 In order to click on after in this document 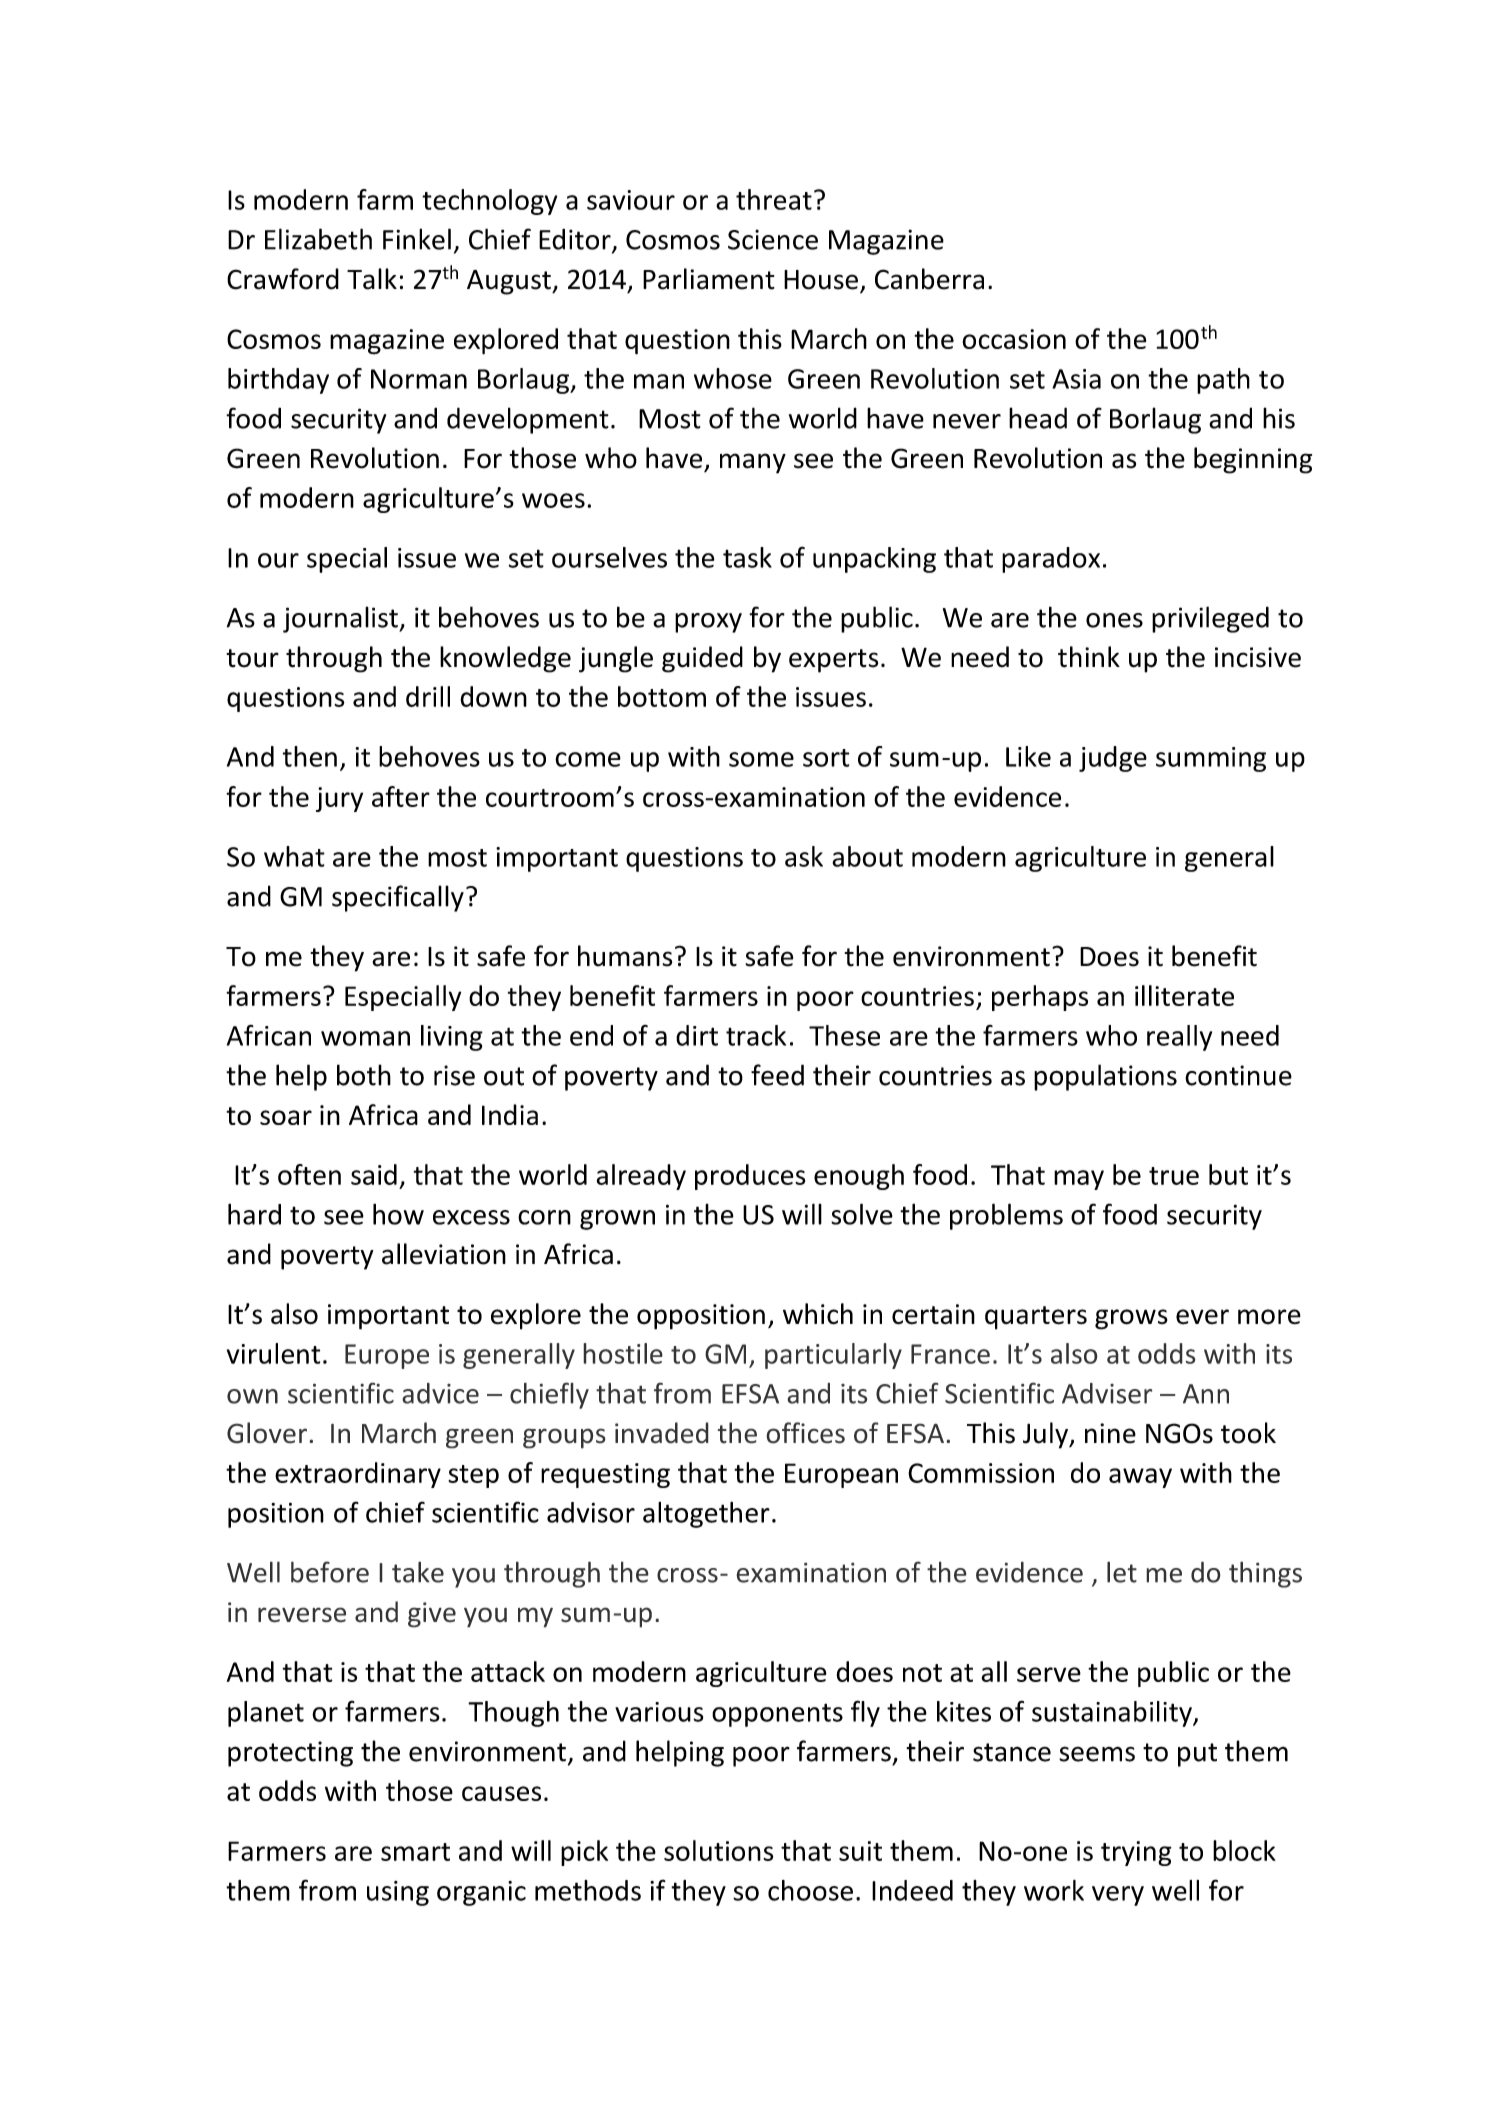, I will do `click(401, 796)`.
